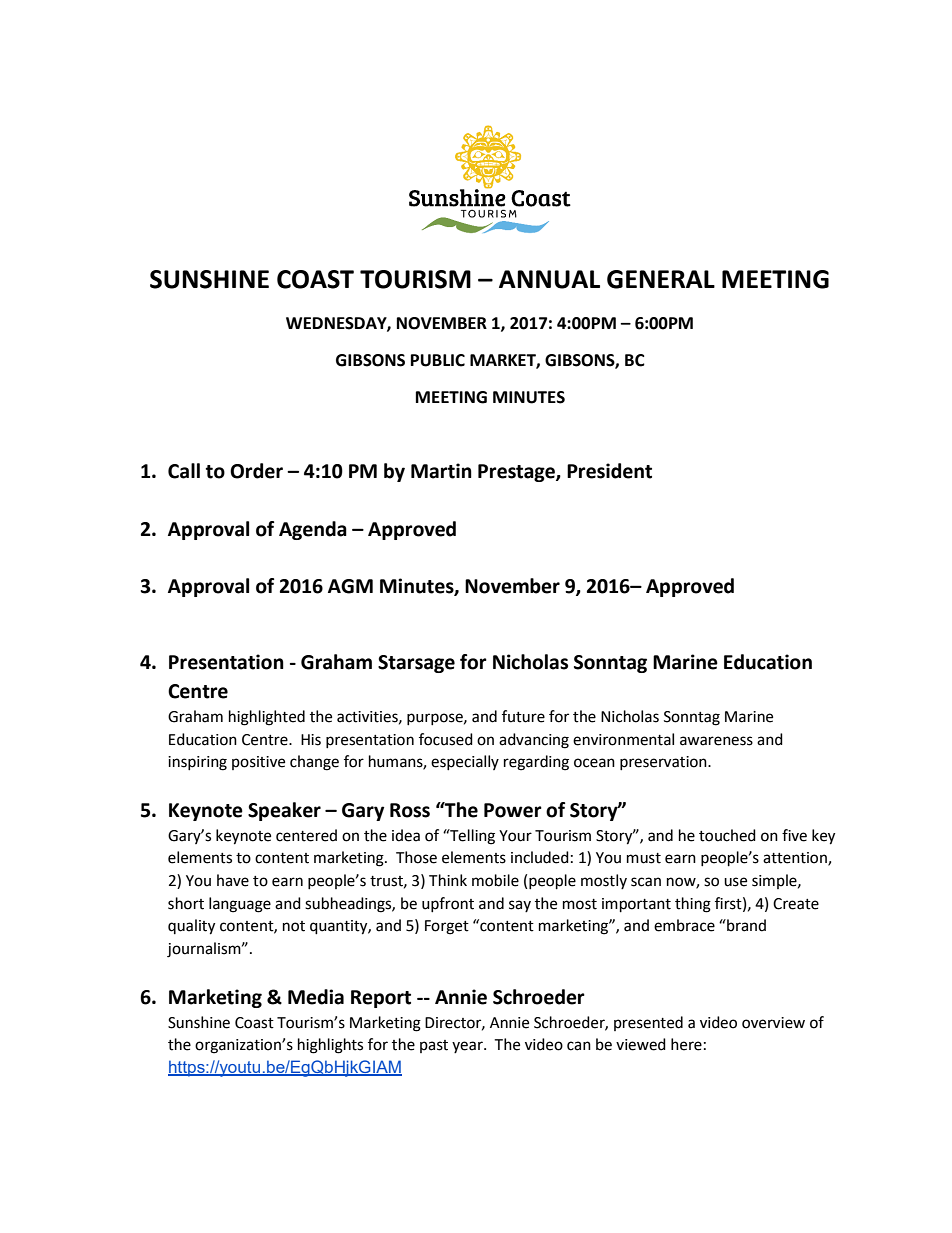 The height and width of the page is (1233, 952). Describe the element at coordinates (549, 279) in the page. I see `ANNUAL` at that location.
